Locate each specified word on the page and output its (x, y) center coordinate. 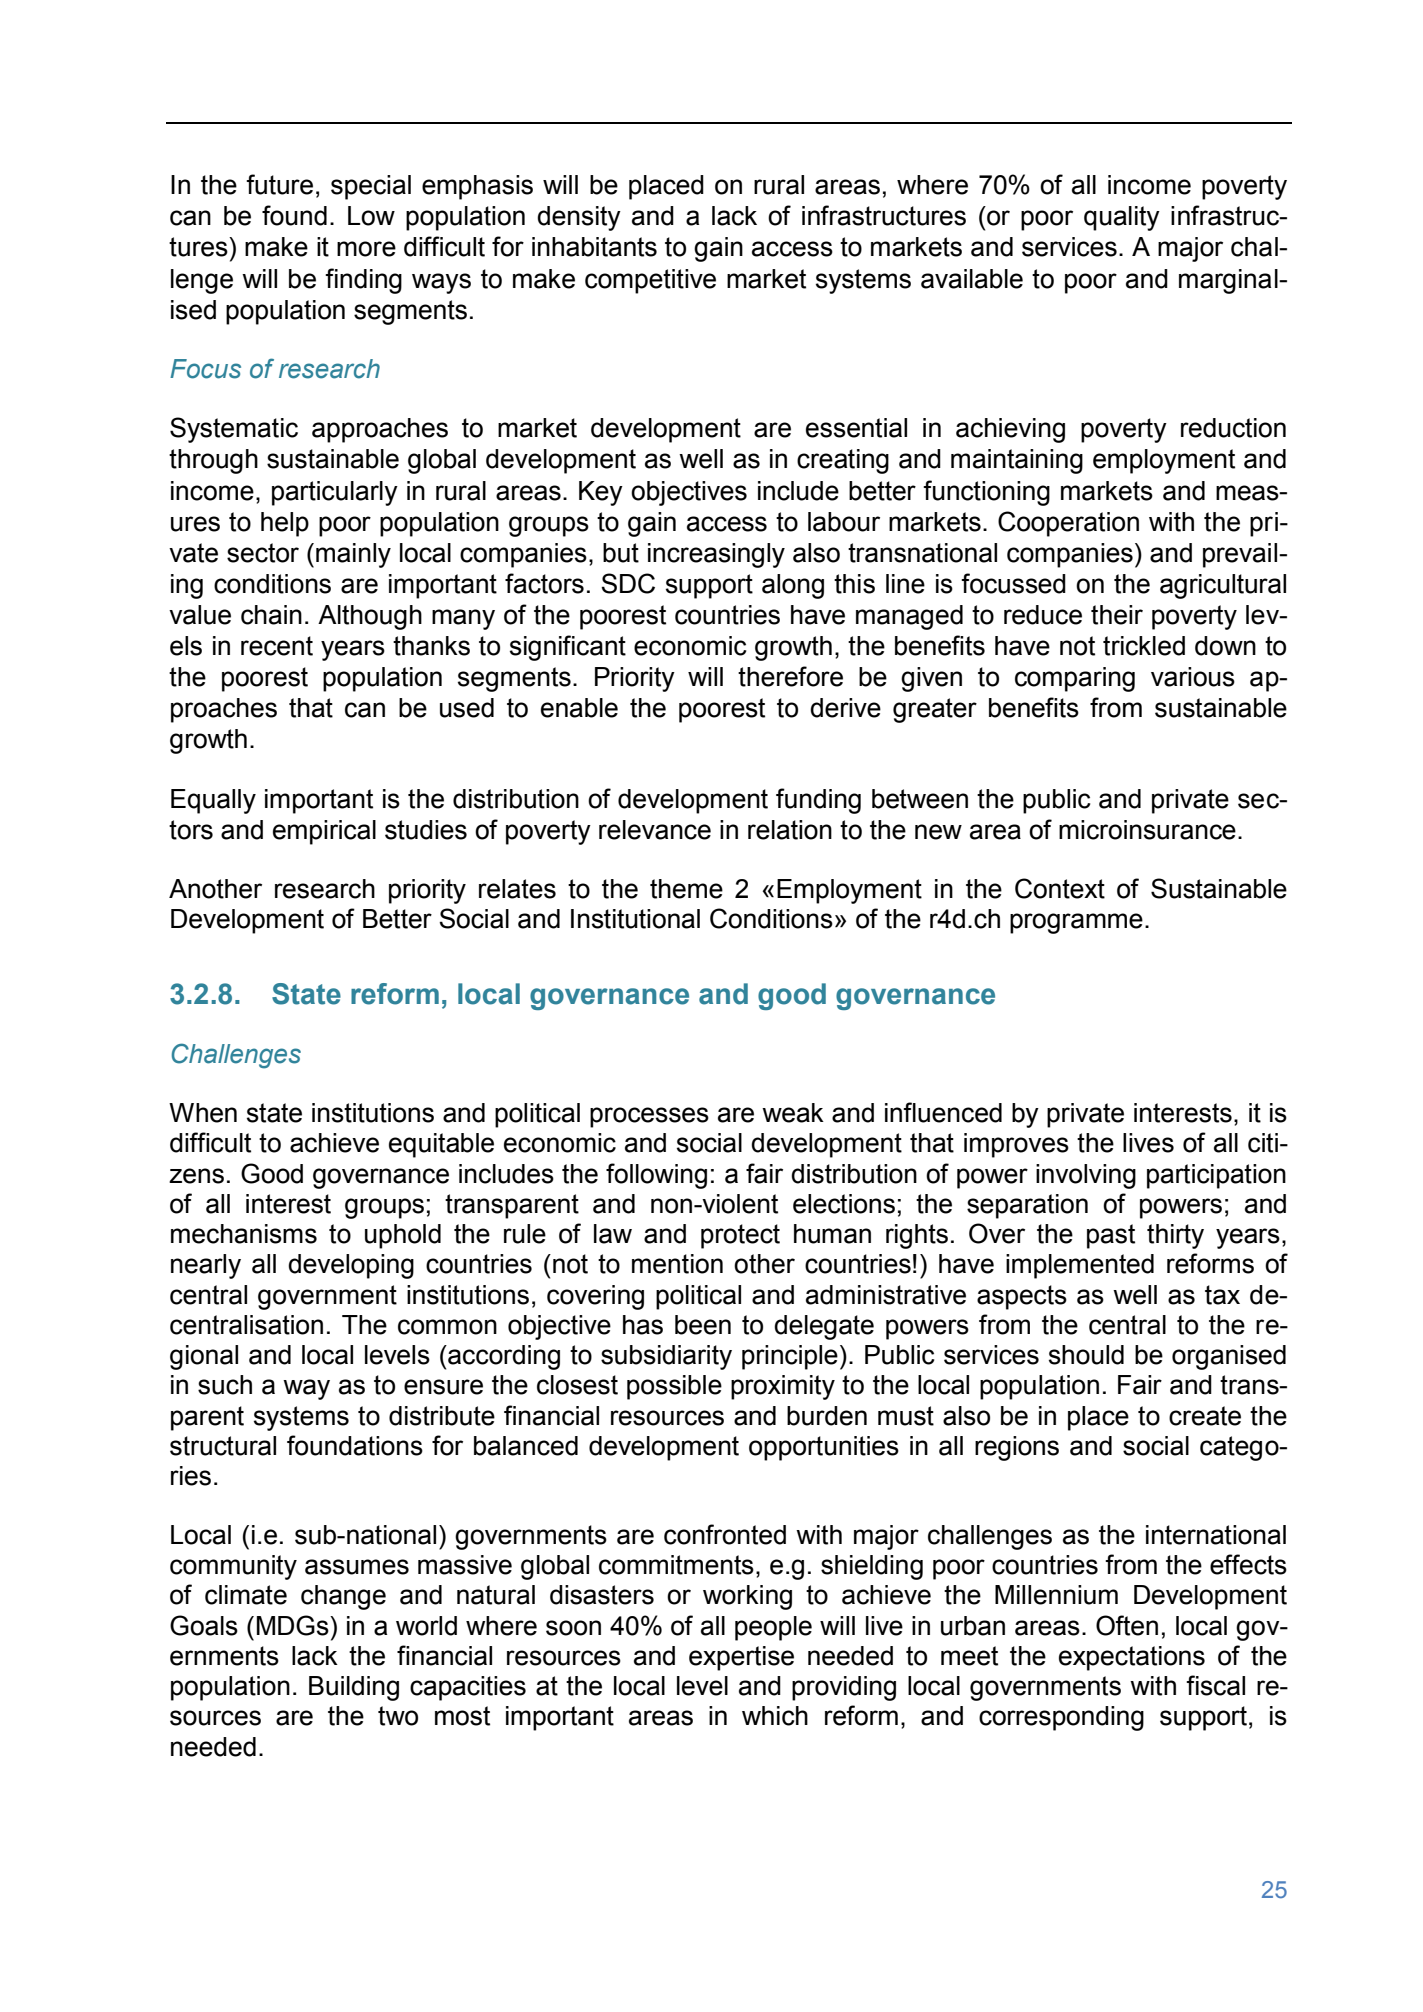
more (366, 249)
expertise (741, 1658)
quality (1122, 218)
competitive (650, 281)
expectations (1132, 1658)
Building (354, 1688)
